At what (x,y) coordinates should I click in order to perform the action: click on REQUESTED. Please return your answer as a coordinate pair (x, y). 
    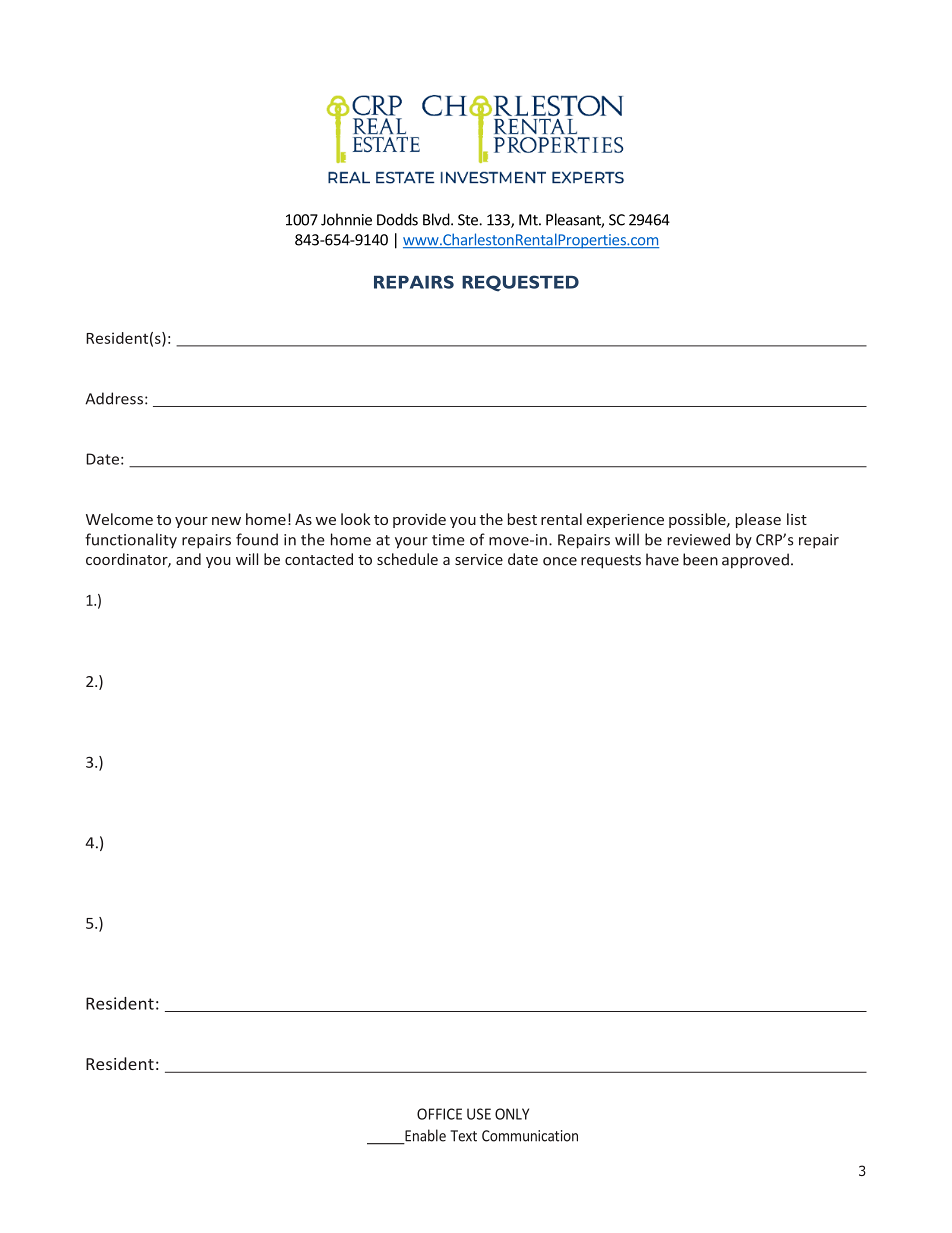
    Looking at the image, I should click on (520, 283).
